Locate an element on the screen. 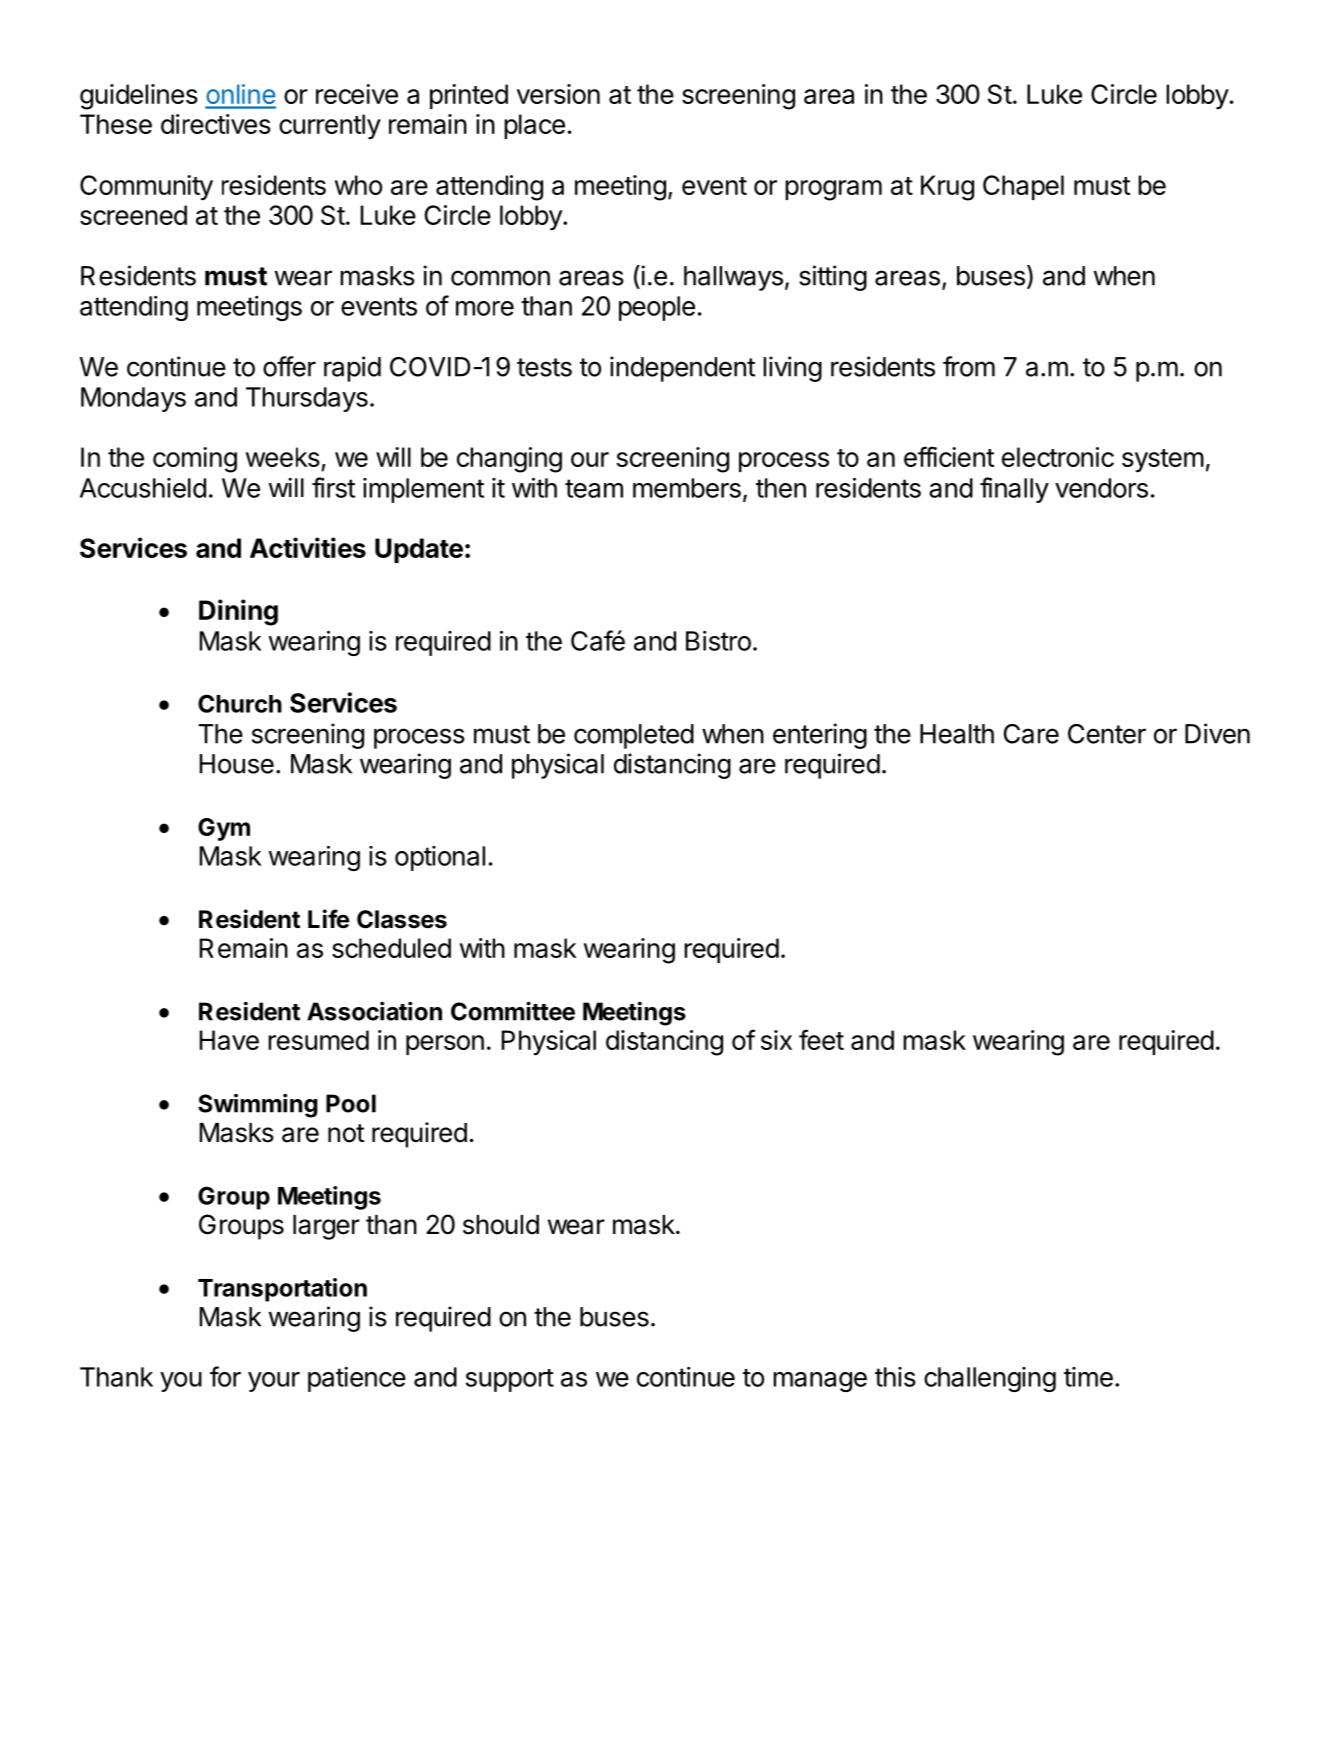 This screenshot has height=1737, width=1343. Swimming is located at coordinates (258, 1105).
